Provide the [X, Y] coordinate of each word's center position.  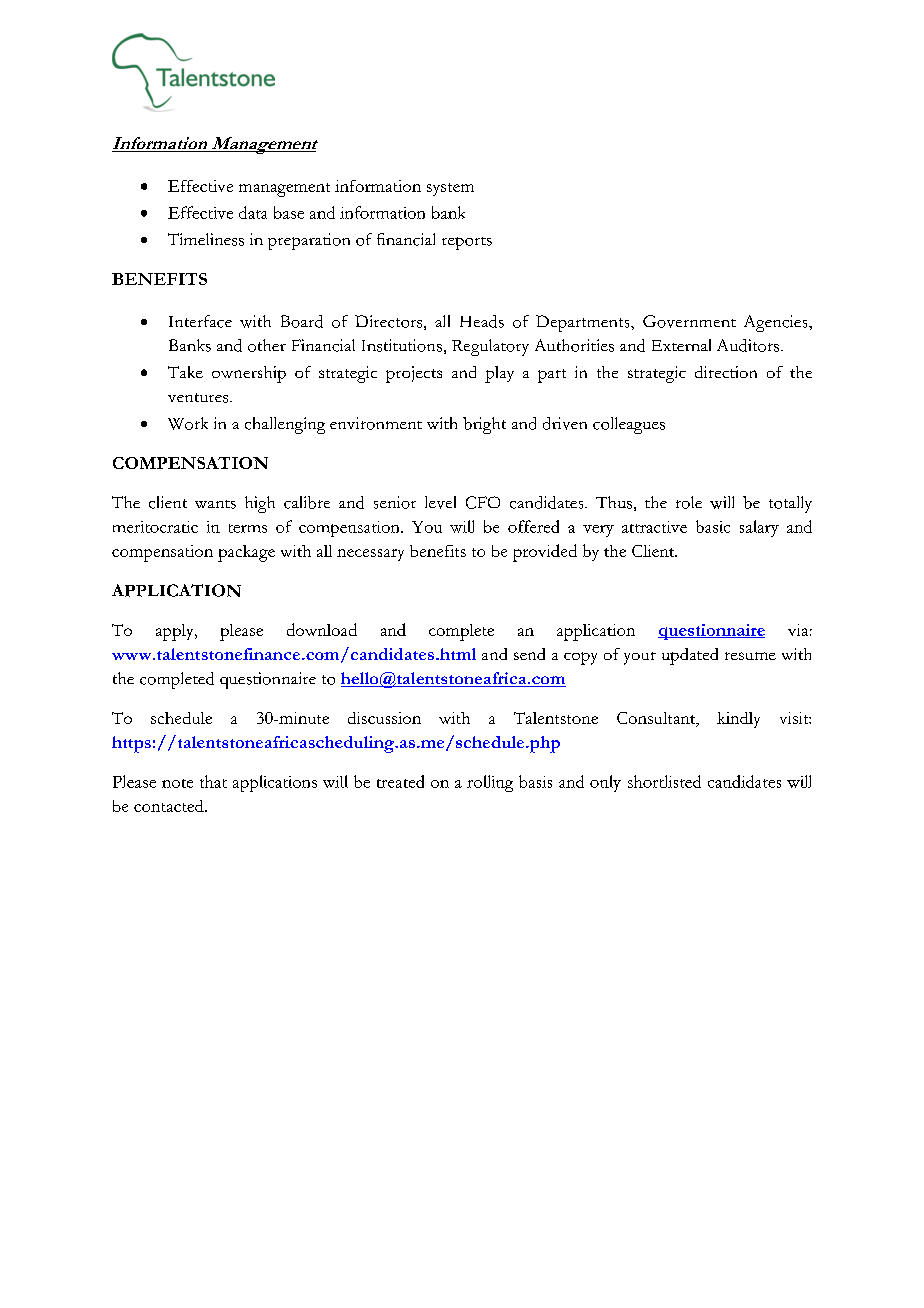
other [267, 345]
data [253, 212]
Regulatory [490, 347]
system [450, 189]
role [689, 502]
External [681, 345]
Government [689, 321]
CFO [483, 502]
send [529, 654]
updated [690, 656]
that [213, 781]
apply [176, 632]
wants [215, 504]
